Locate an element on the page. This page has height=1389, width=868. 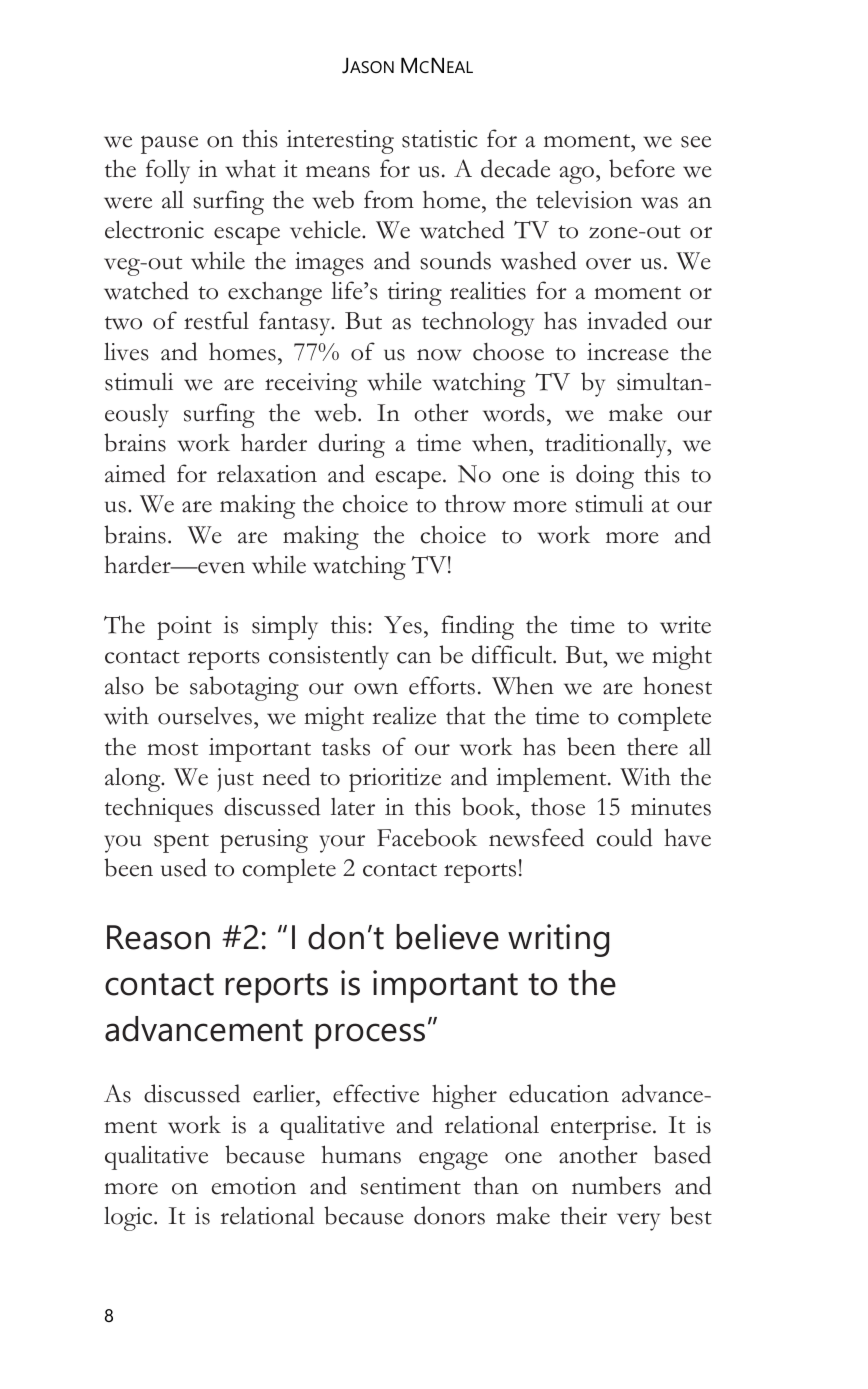
believe is located at coordinates (447, 937).
